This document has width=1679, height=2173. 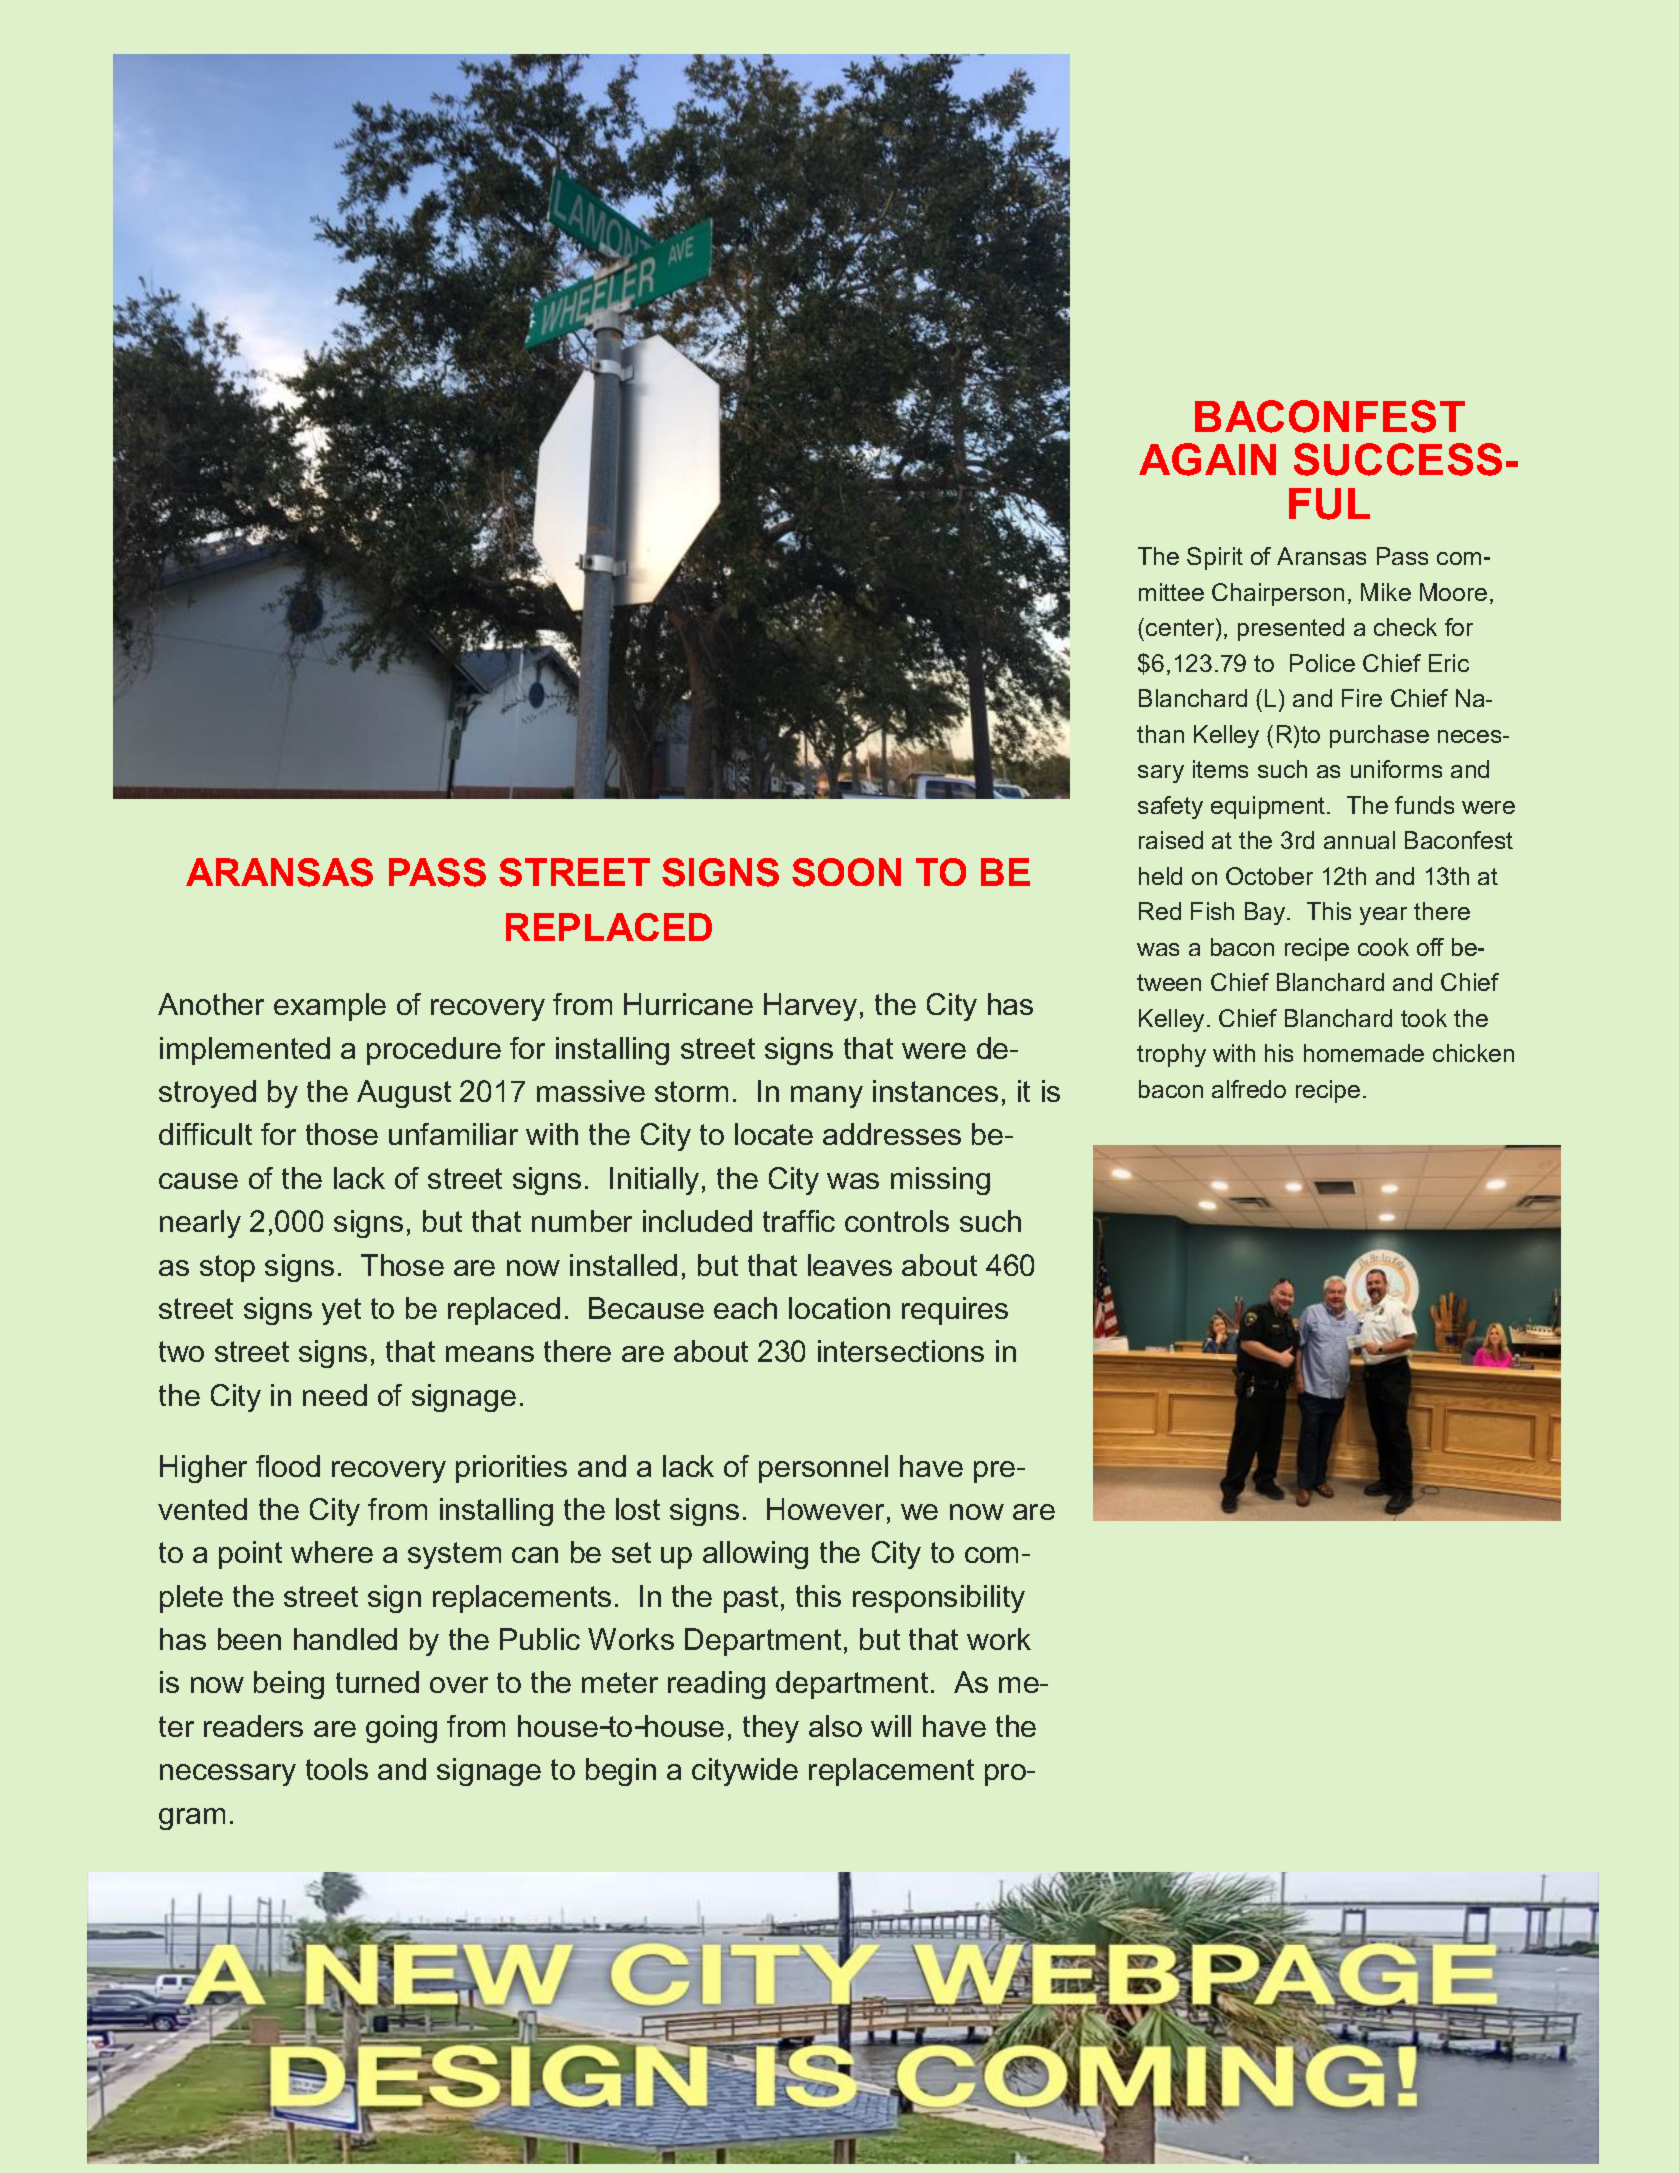 I want to click on Mike, so click(x=1386, y=592).
